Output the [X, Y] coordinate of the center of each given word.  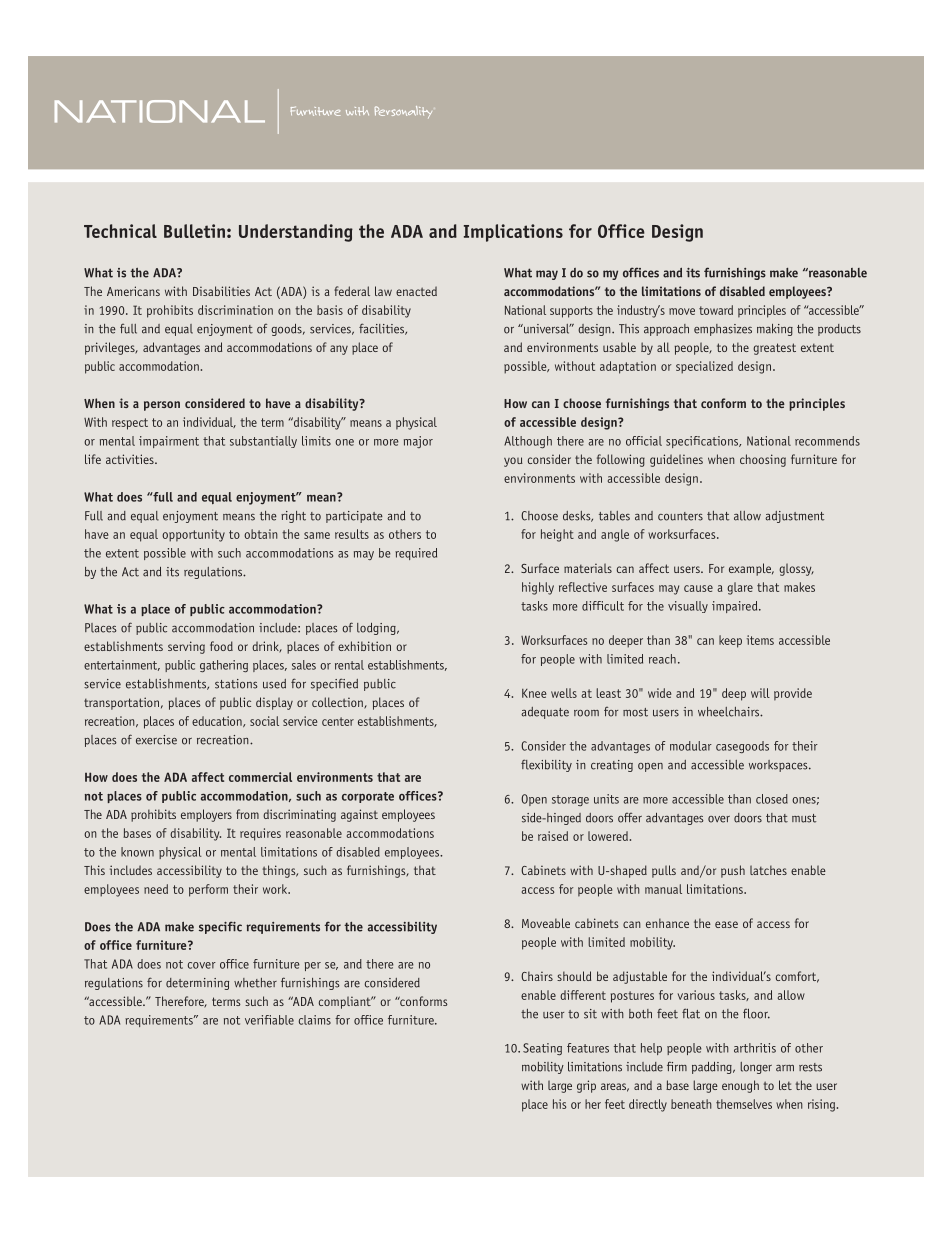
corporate [368, 797]
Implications [513, 233]
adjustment [794, 517]
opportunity [193, 535]
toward [716, 310]
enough [740, 1086]
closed [772, 799]
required [416, 554]
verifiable [269, 1020]
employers [206, 815]
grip [586, 1086]
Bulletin [194, 231]
